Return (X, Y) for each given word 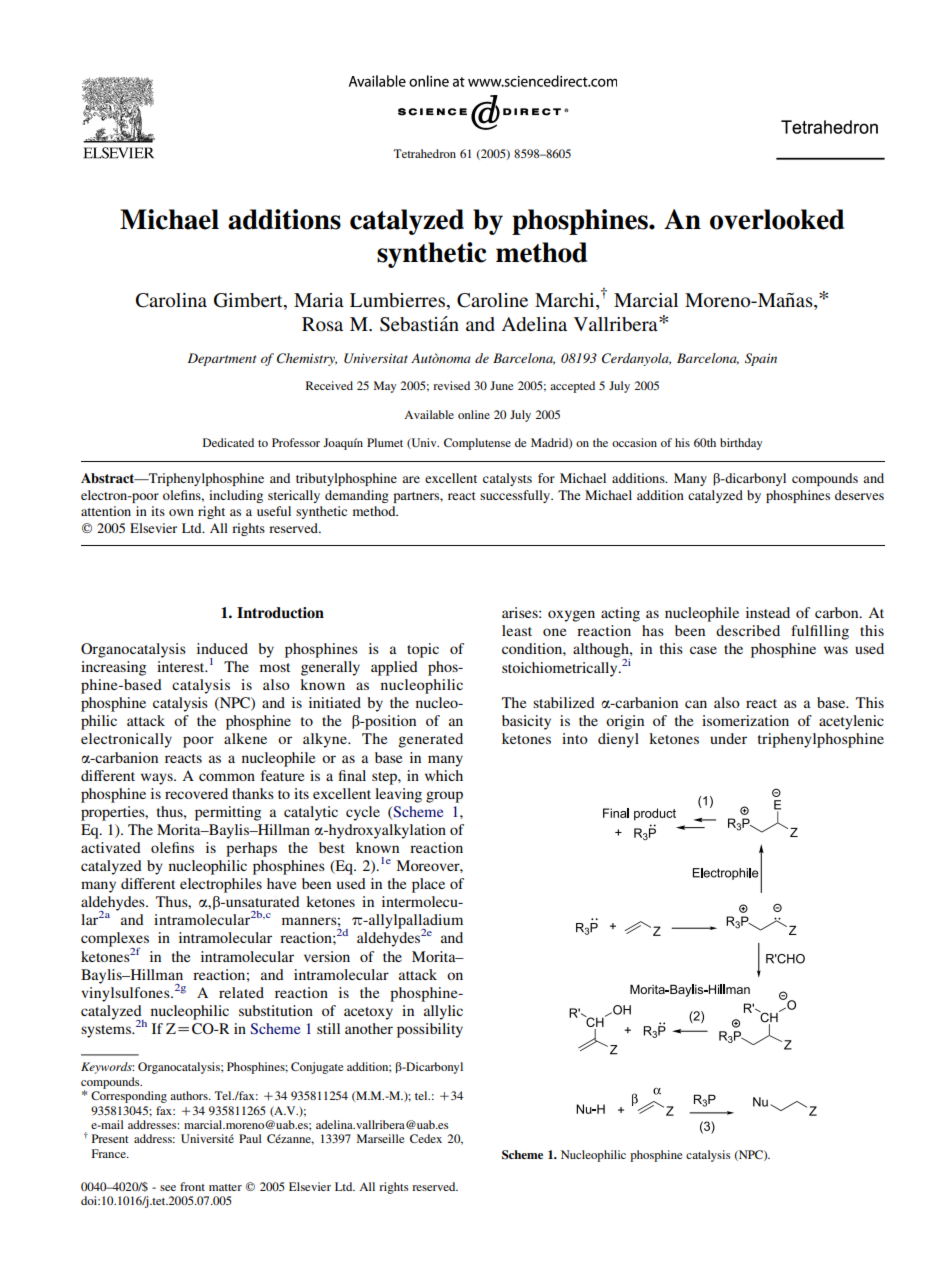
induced (222, 648)
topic (423, 650)
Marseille (381, 1138)
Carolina (171, 300)
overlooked (777, 219)
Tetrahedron (425, 153)
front (192, 1186)
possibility (430, 1030)
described (748, 630)
